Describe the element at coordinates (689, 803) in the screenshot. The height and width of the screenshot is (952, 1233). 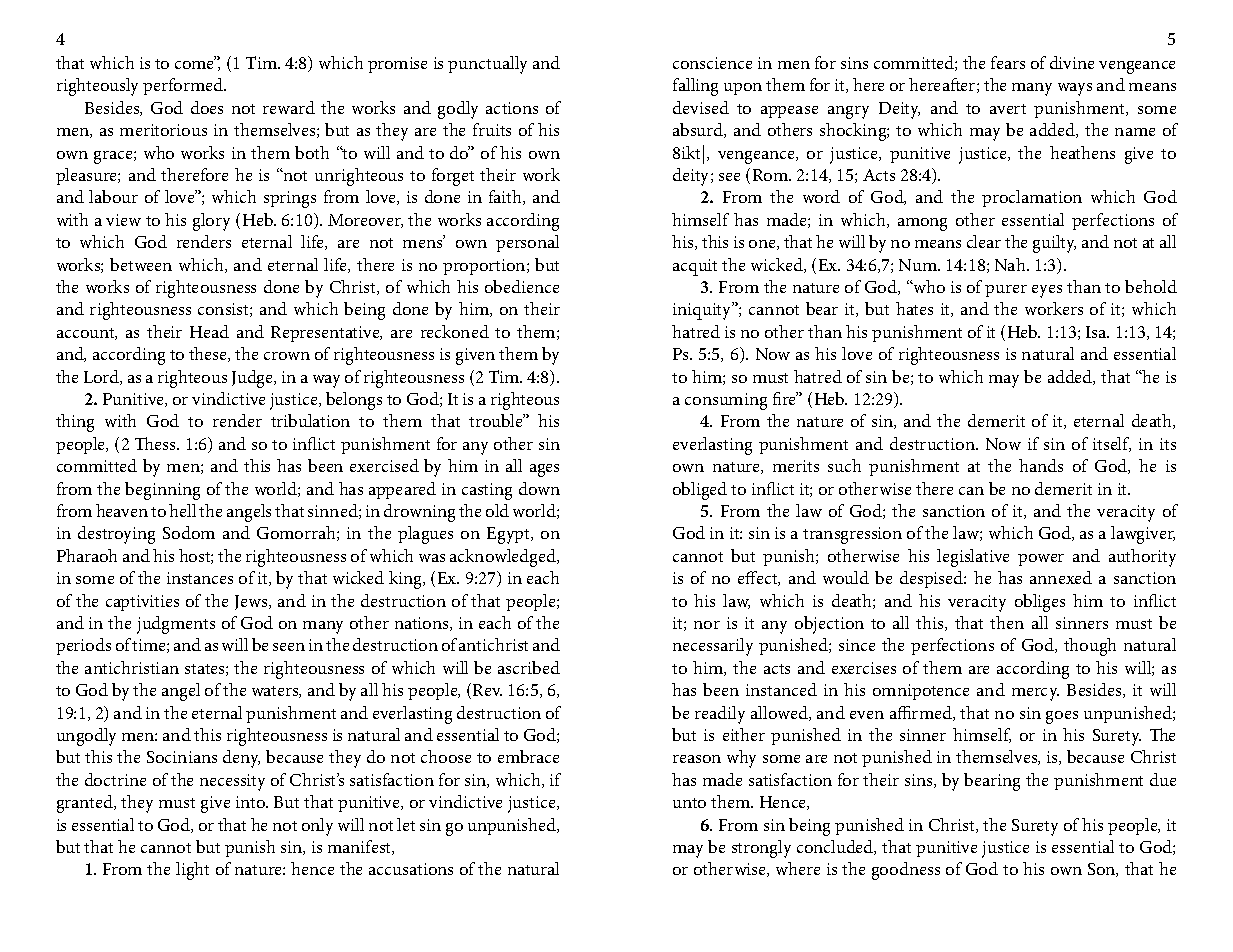
I see `unto` at that location.
